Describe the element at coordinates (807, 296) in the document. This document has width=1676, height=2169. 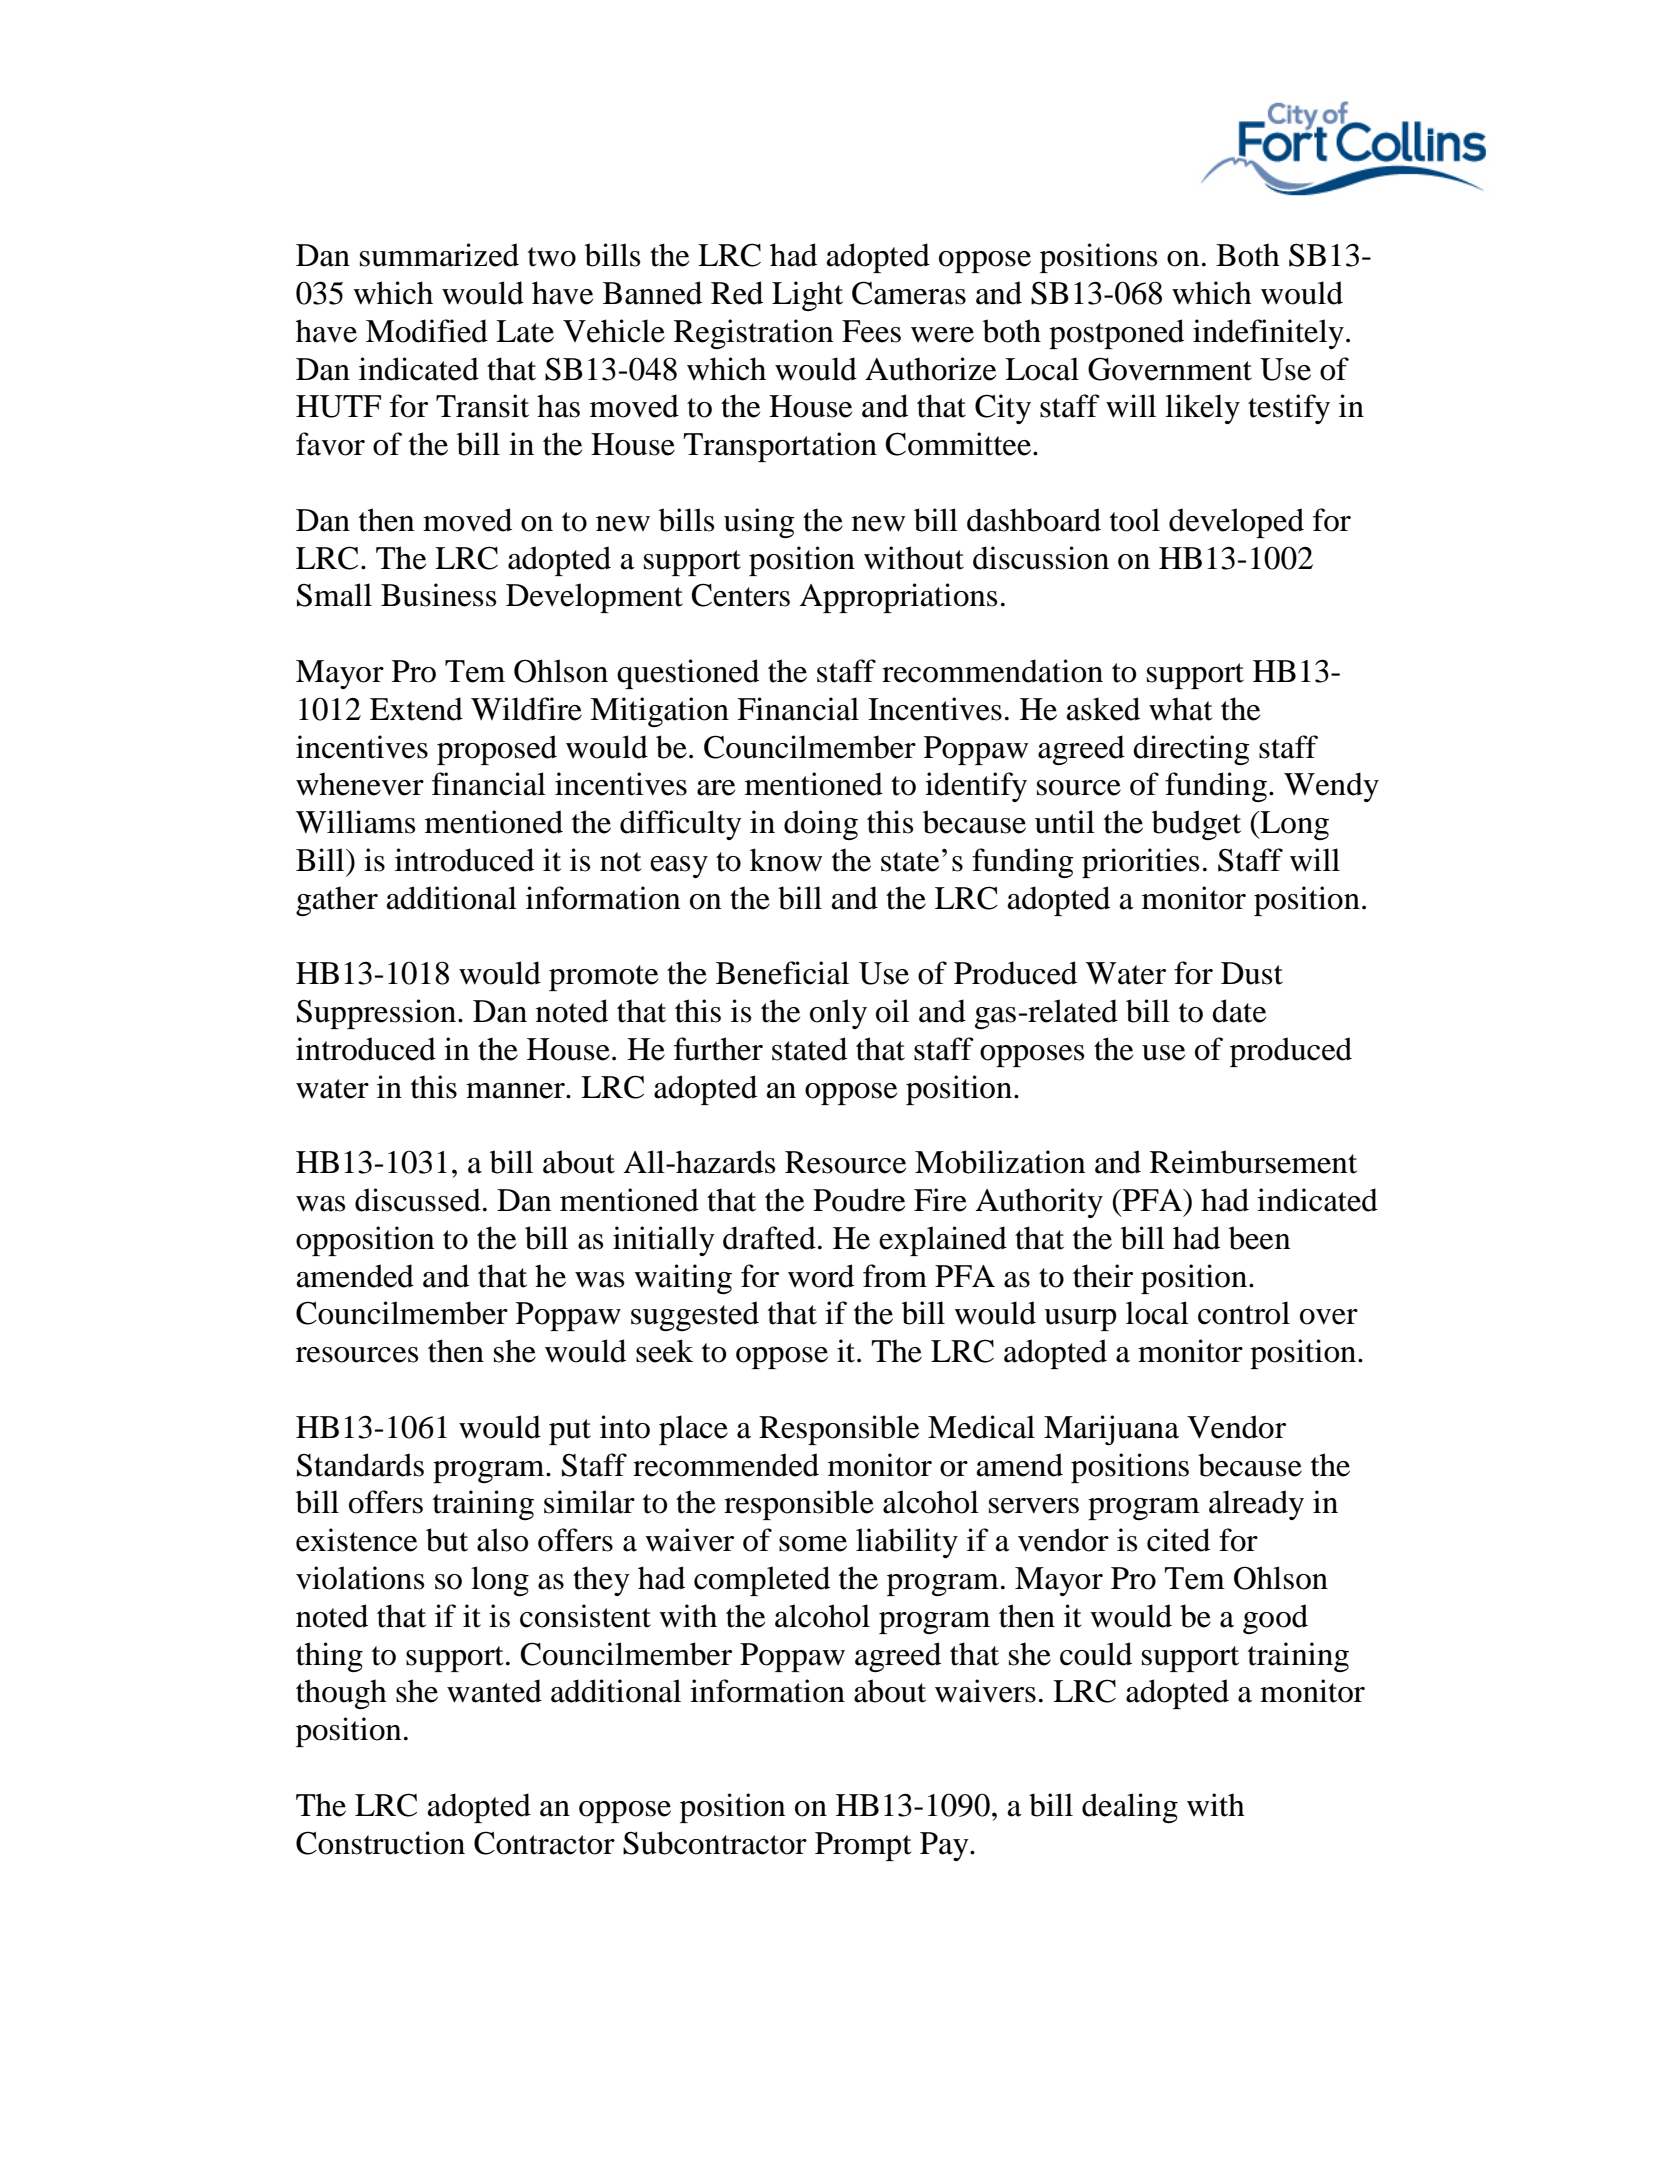
I see `Light` at that location.
